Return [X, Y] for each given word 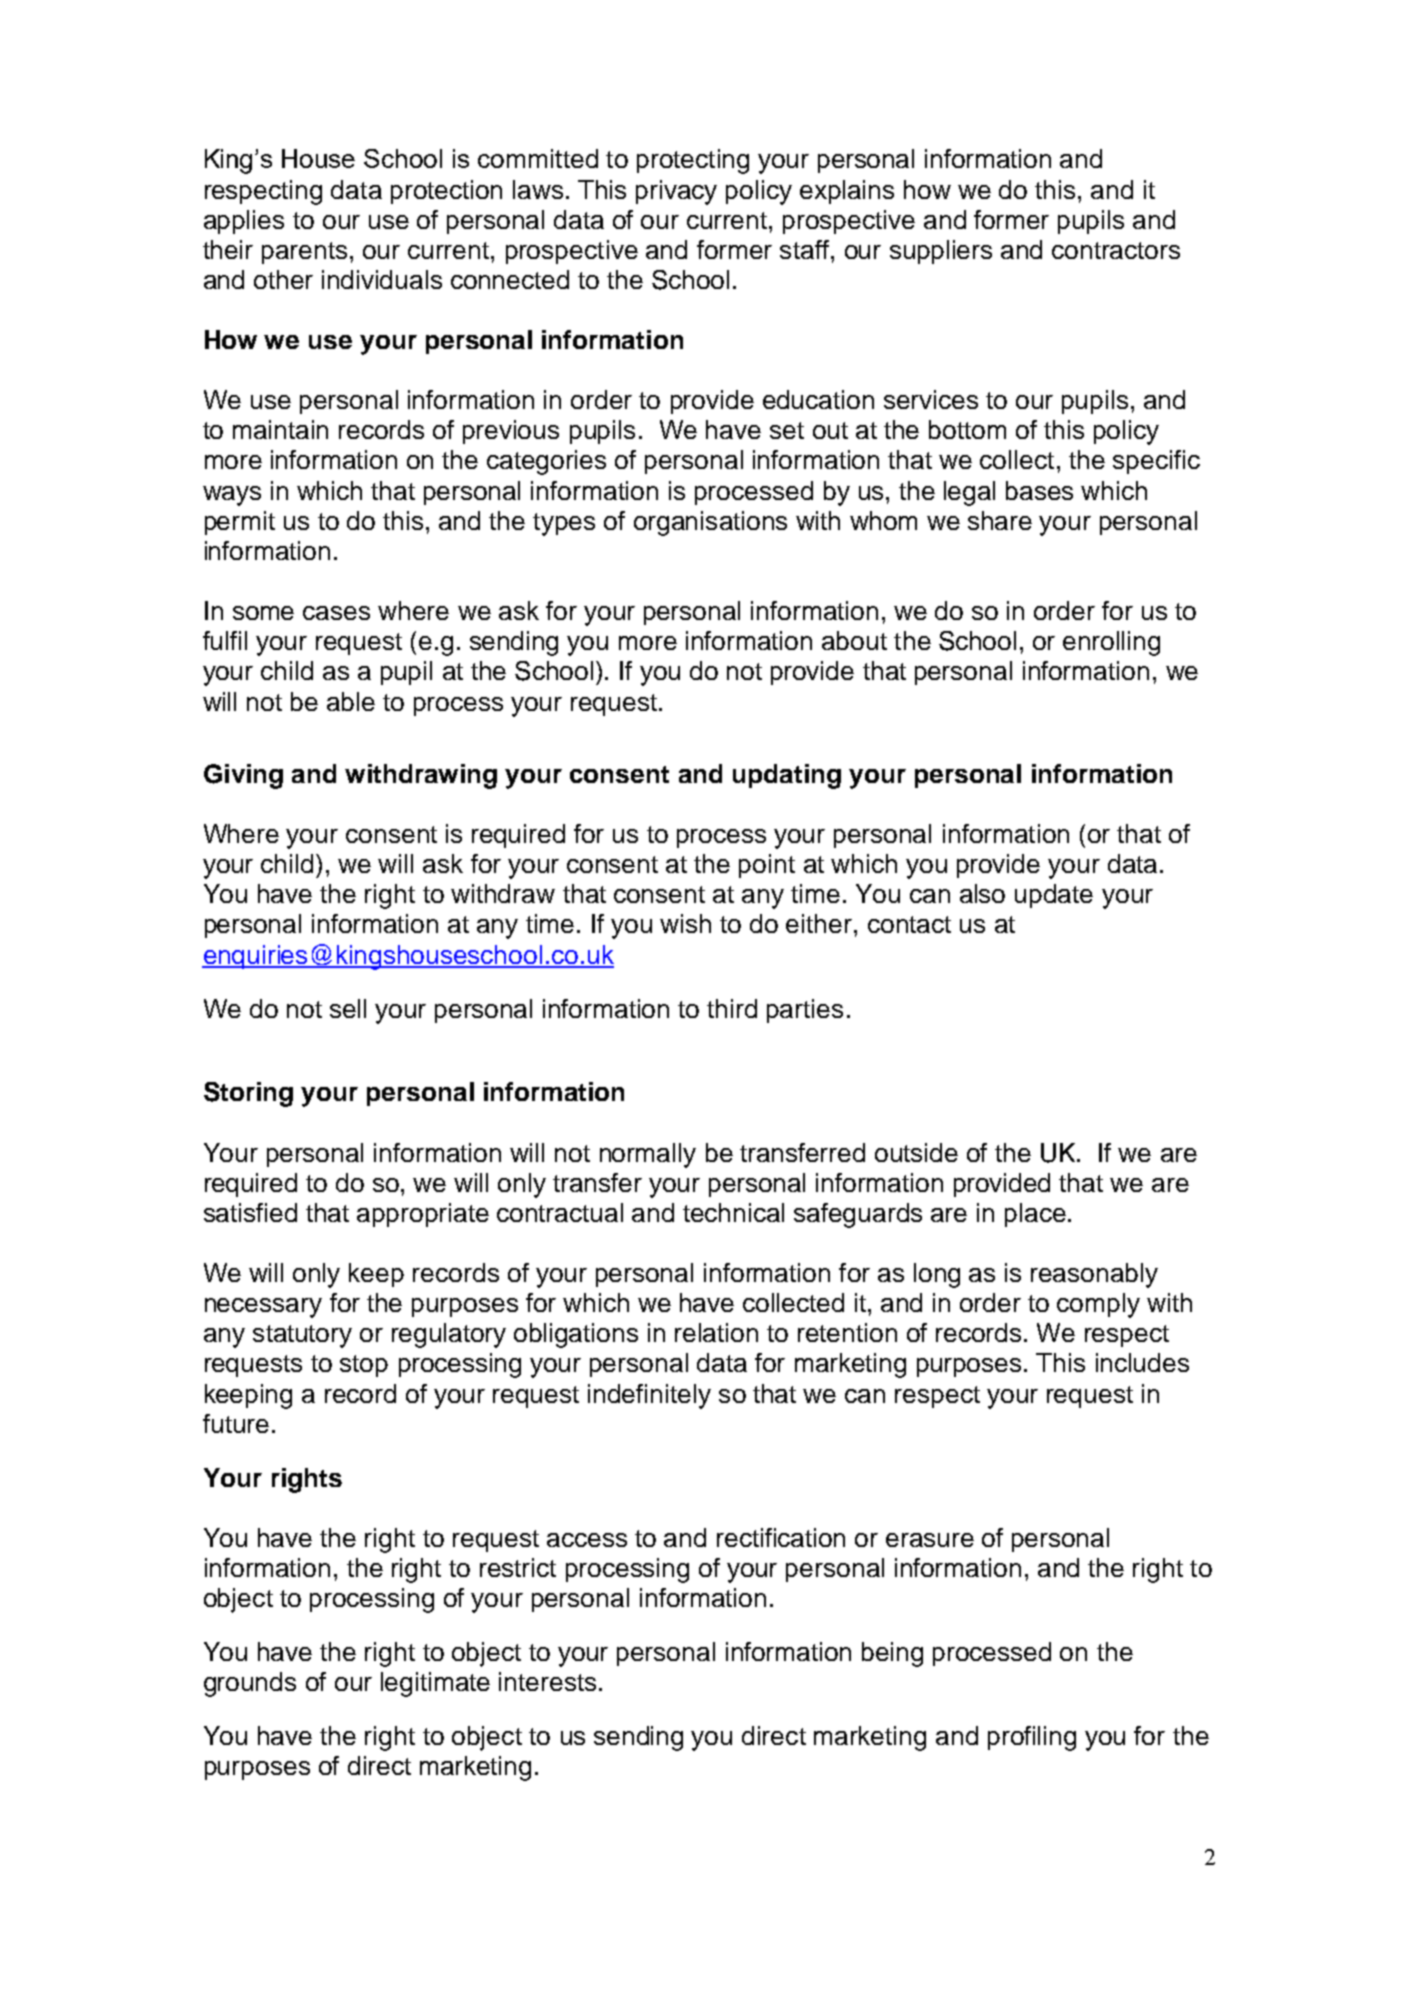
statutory [302, 1336]
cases [336, 613]
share [1000, 520]
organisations [710, 523]
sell [348, 1008]
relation [716, 1332]
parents [304, 253]
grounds [250, 1684]
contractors [1116, 250]
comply [1098, 1305]
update [1054, 896]
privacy [676, 192]
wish [685, 923]
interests [547, 1681]
